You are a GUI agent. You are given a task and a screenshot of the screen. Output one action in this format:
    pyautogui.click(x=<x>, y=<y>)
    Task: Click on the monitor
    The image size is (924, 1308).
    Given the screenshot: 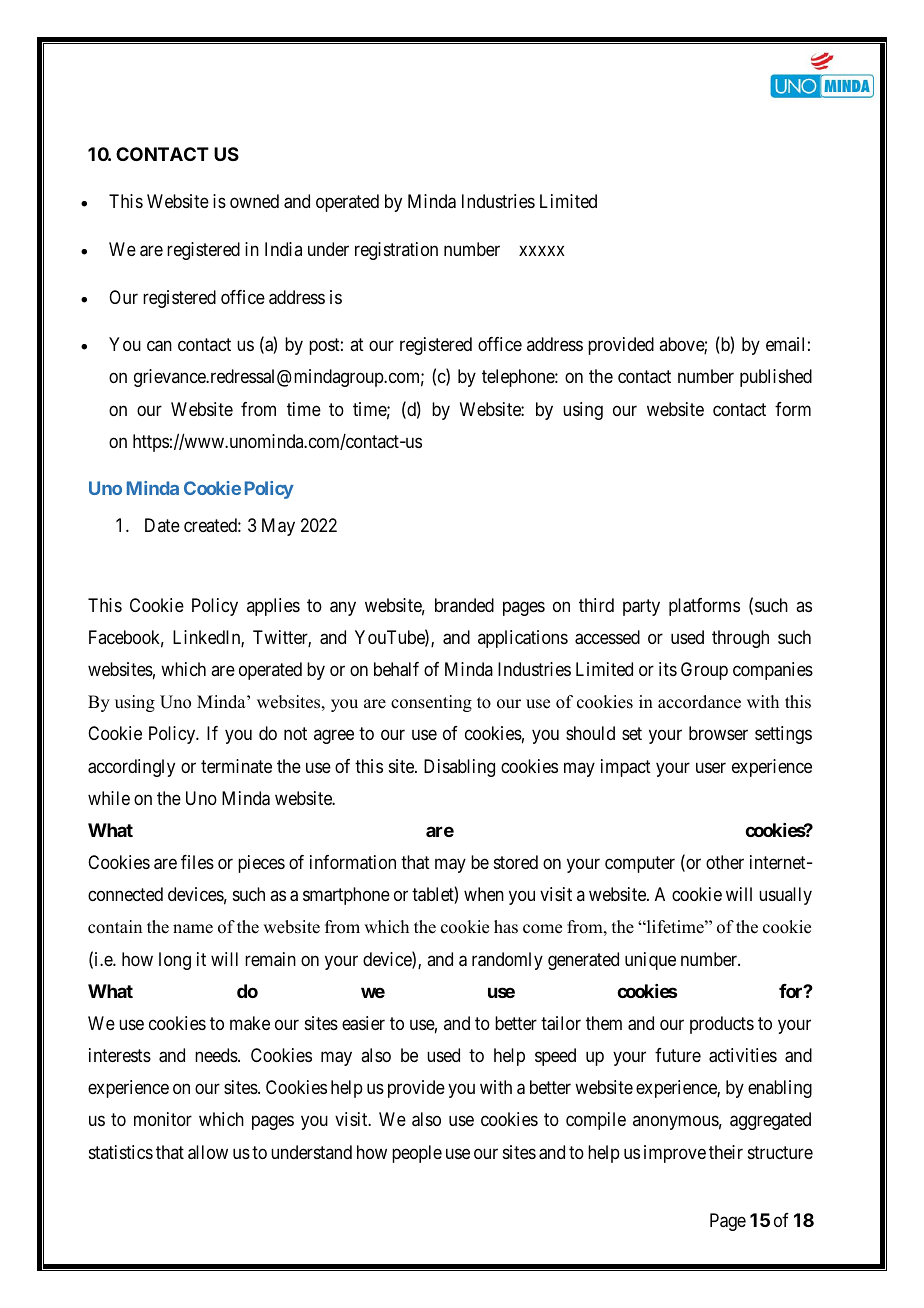 What is the action you would take?
    pyautogui.click(x=163, y=1119)
